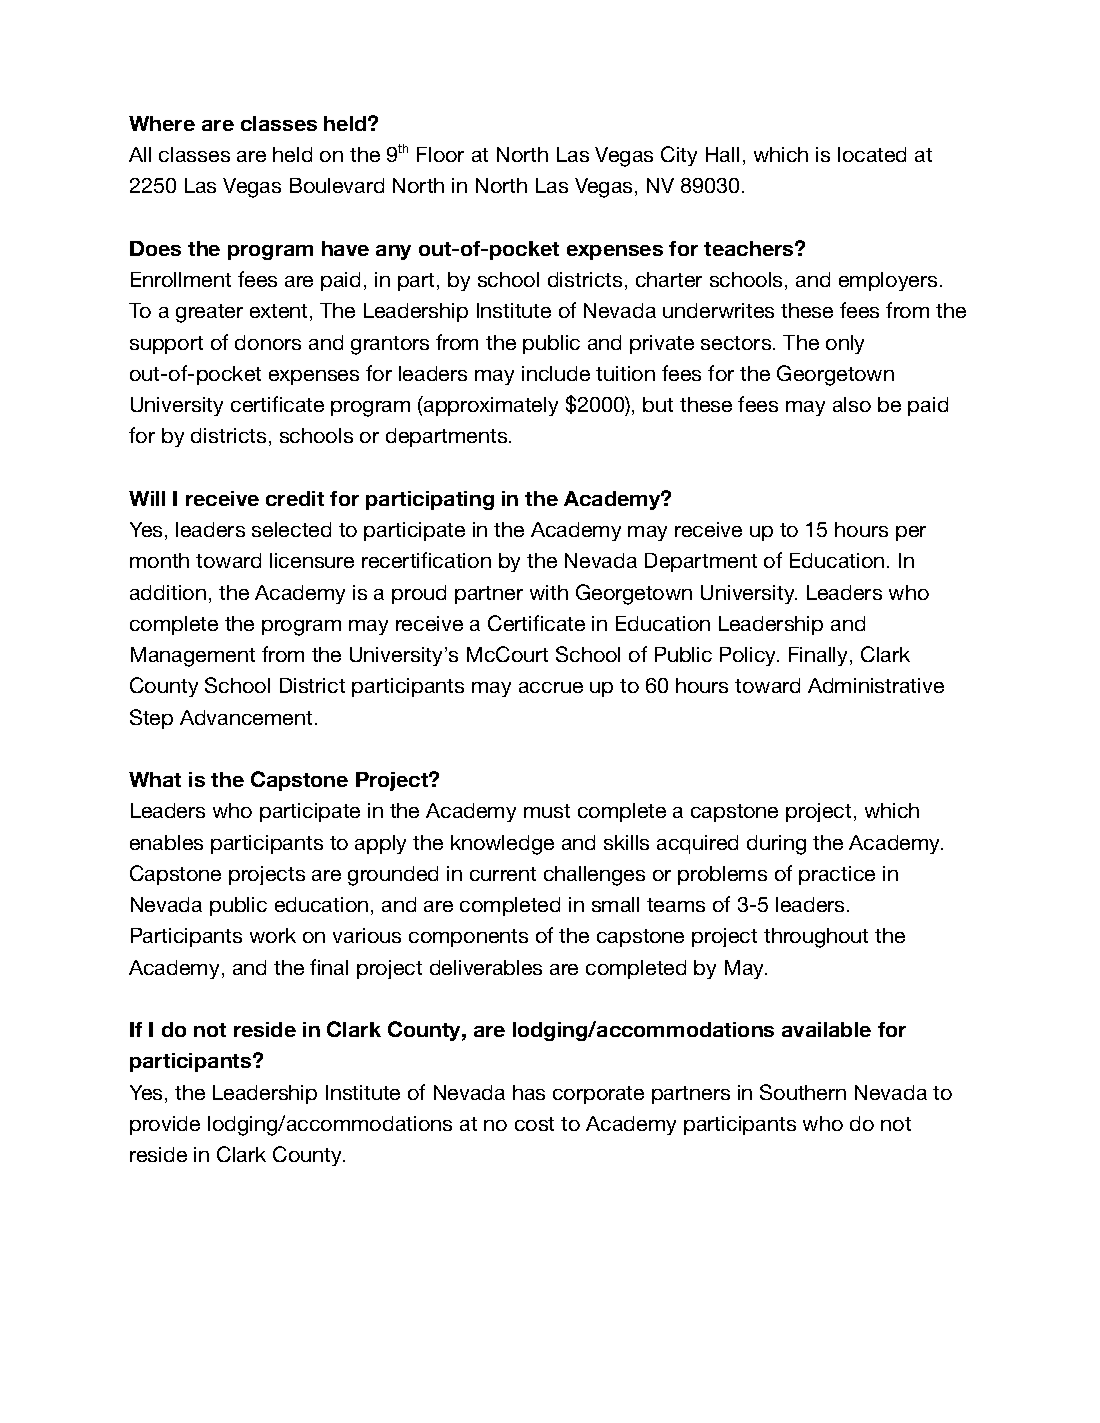 The height and width of the image is (1423, 1100). Describe the element at coordinates (872, 154) in the image. I see `located` at that location.
